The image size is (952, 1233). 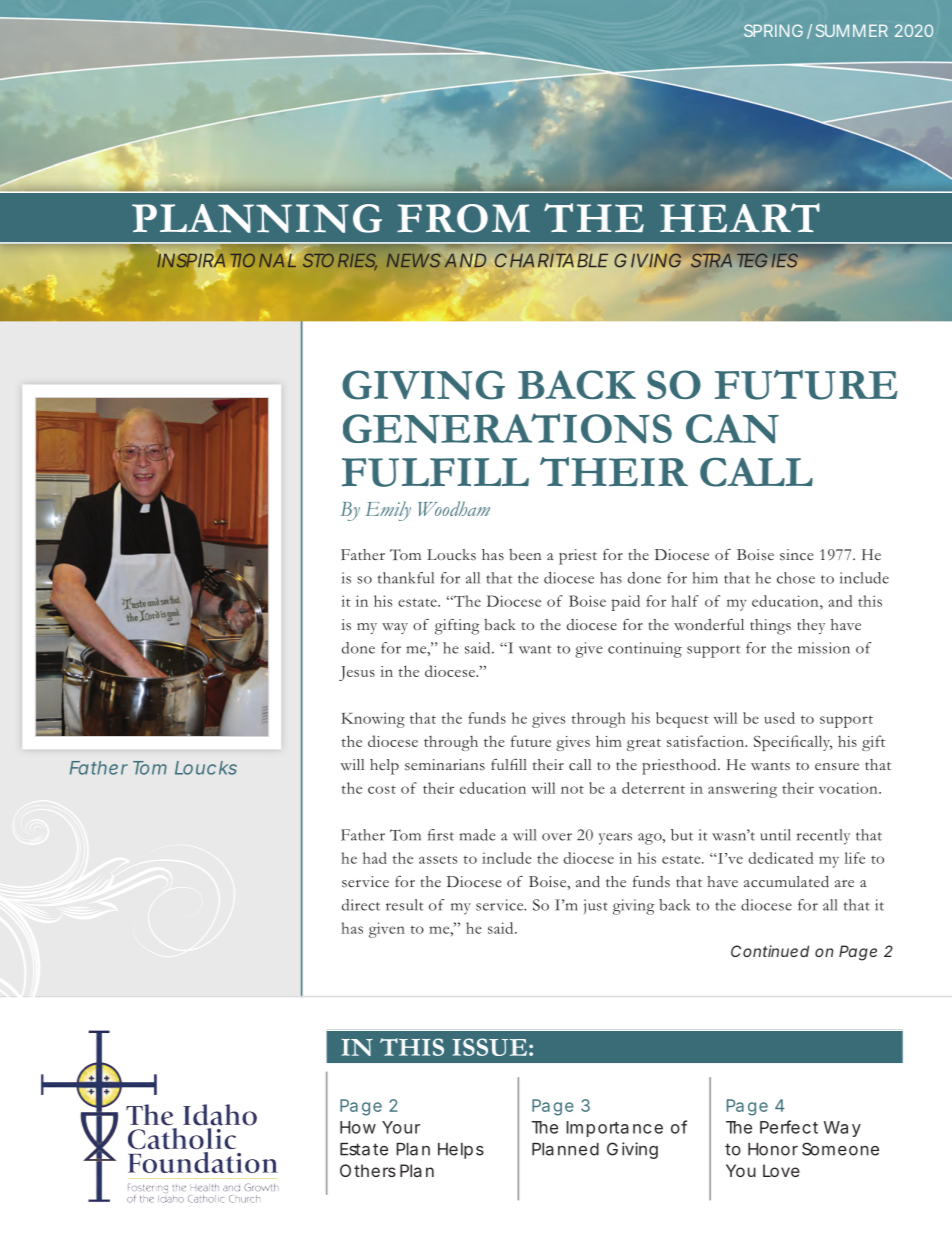 I want to click on GENERATIONS, so click(x=507, y=428).
